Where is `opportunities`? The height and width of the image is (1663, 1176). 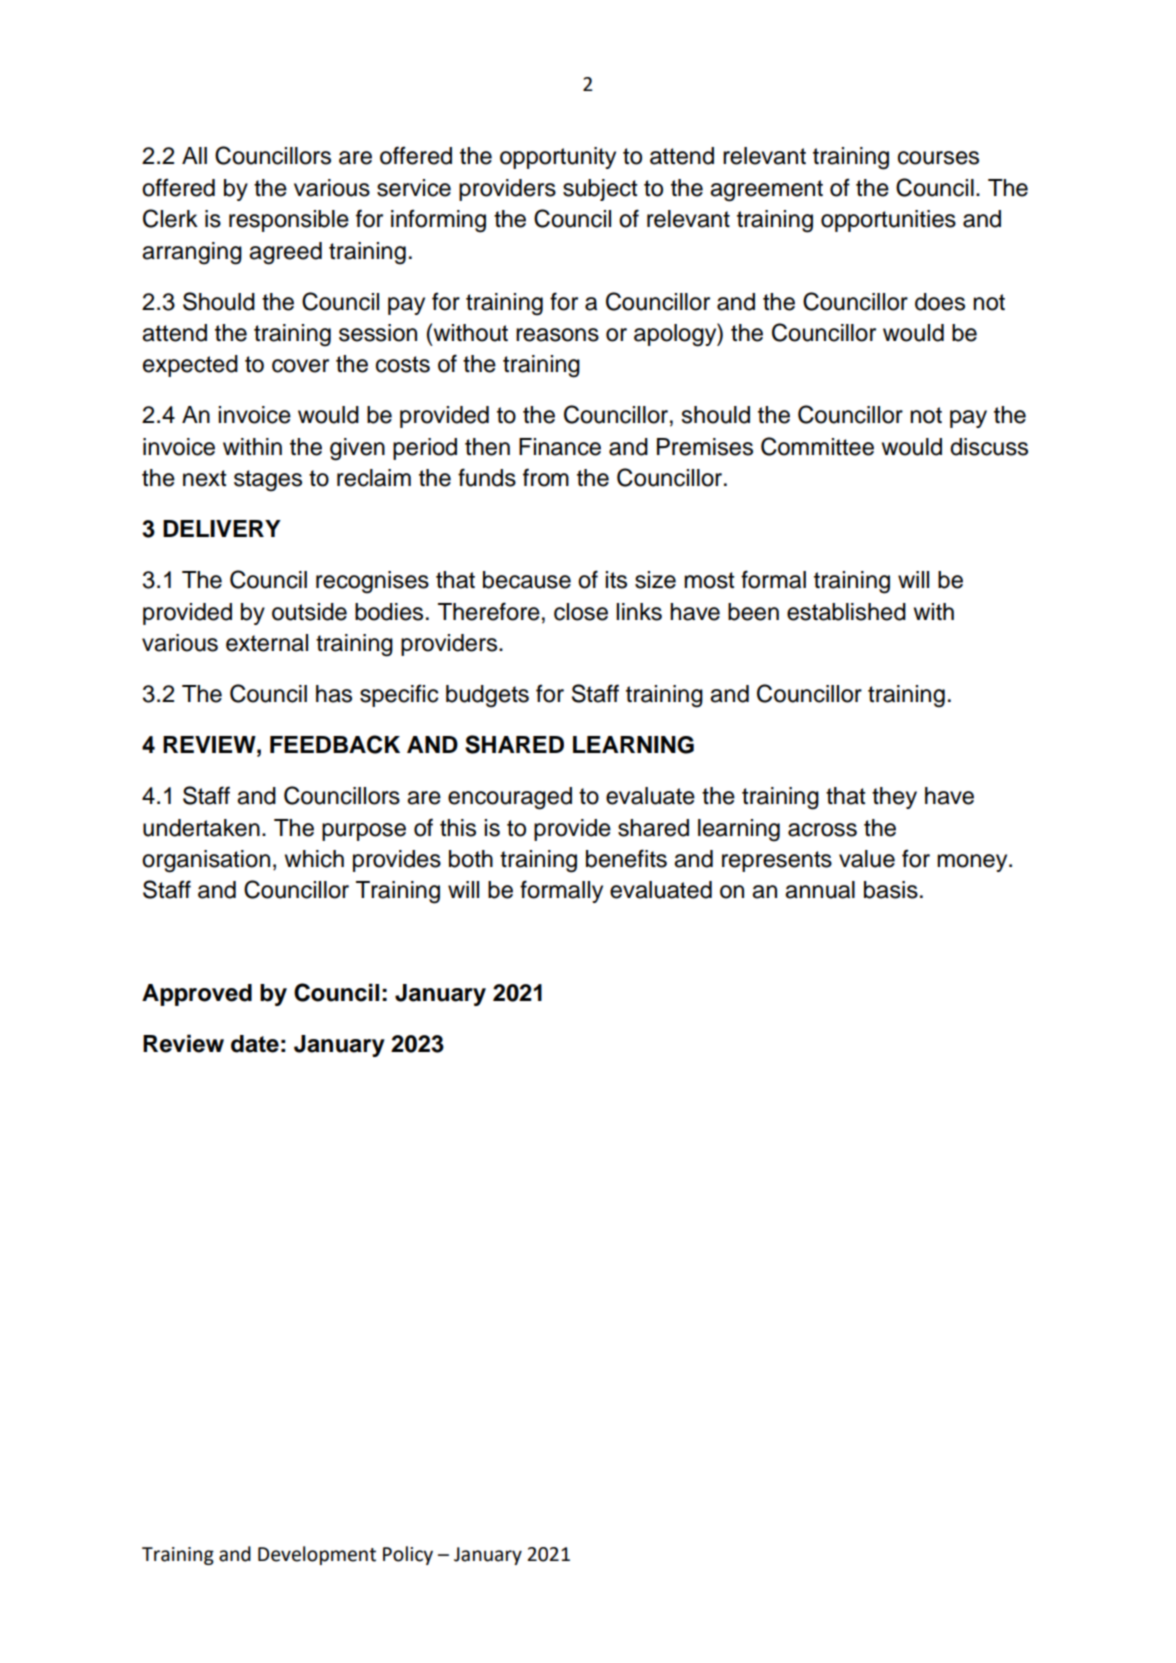 opportunities is located at coordinates (888, 221).
